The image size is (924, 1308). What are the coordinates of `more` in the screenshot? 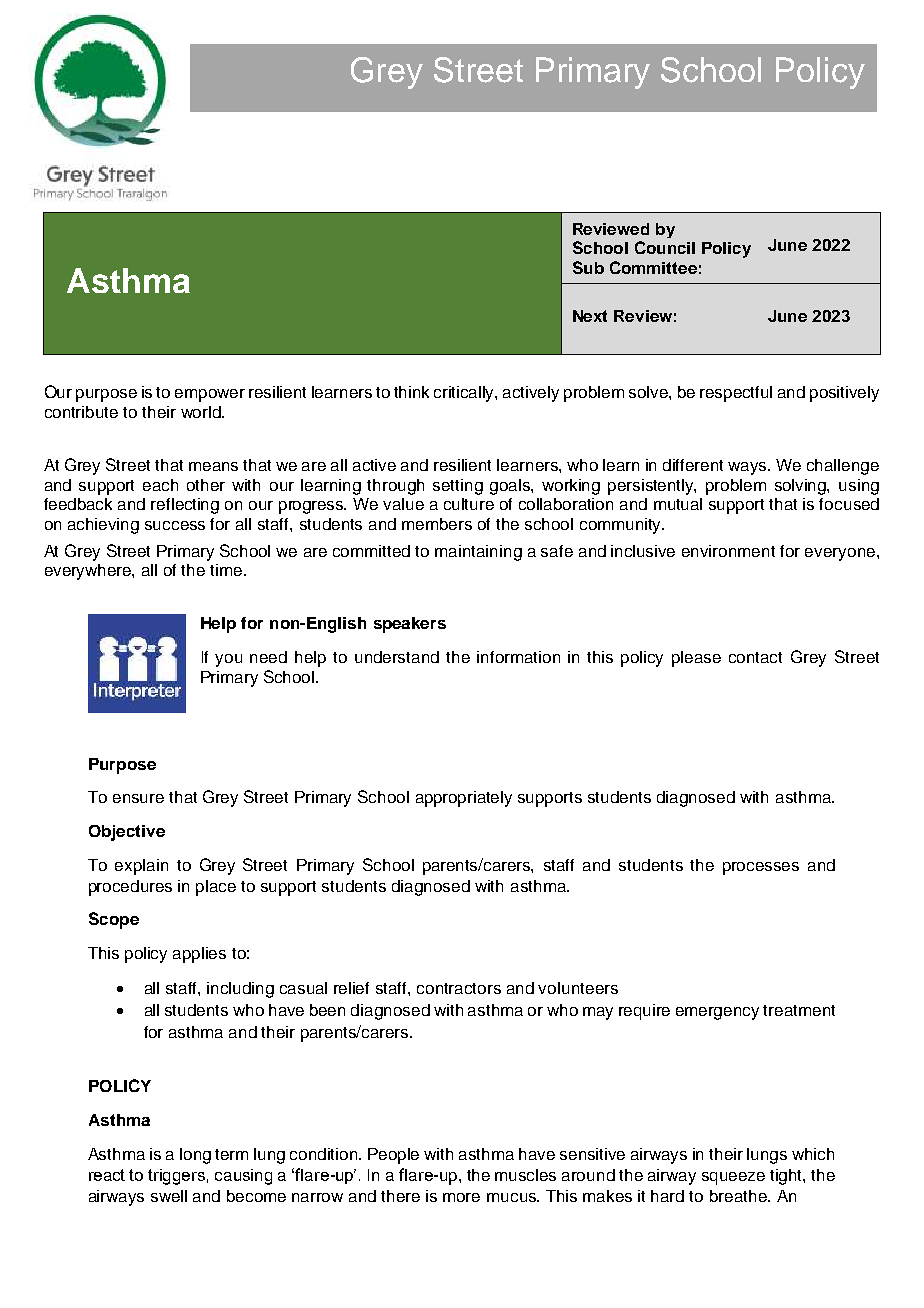 It's located at (461, 1197).
